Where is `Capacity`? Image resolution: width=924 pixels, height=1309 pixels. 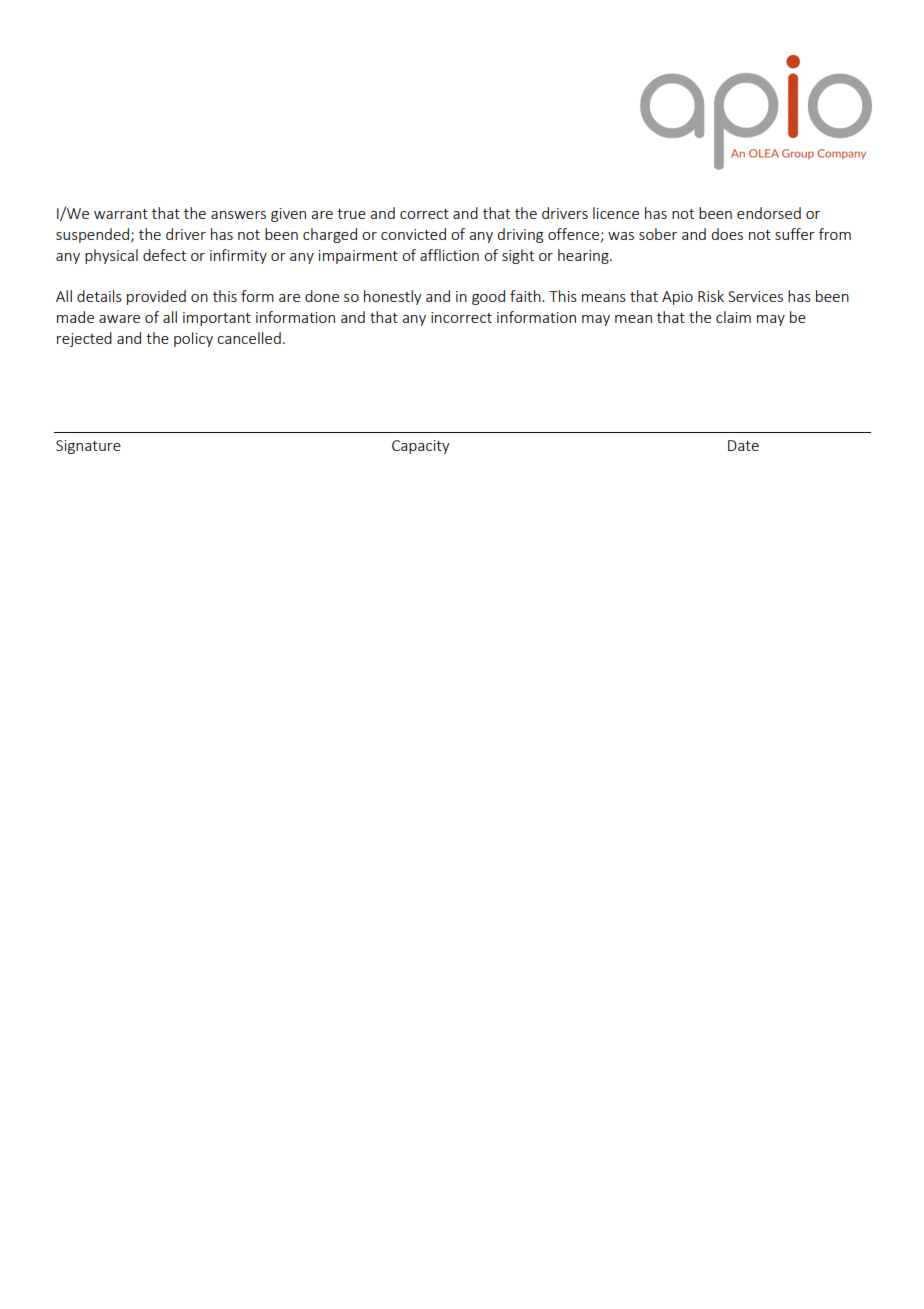 Capacity is located at coordinates (421, 447).
